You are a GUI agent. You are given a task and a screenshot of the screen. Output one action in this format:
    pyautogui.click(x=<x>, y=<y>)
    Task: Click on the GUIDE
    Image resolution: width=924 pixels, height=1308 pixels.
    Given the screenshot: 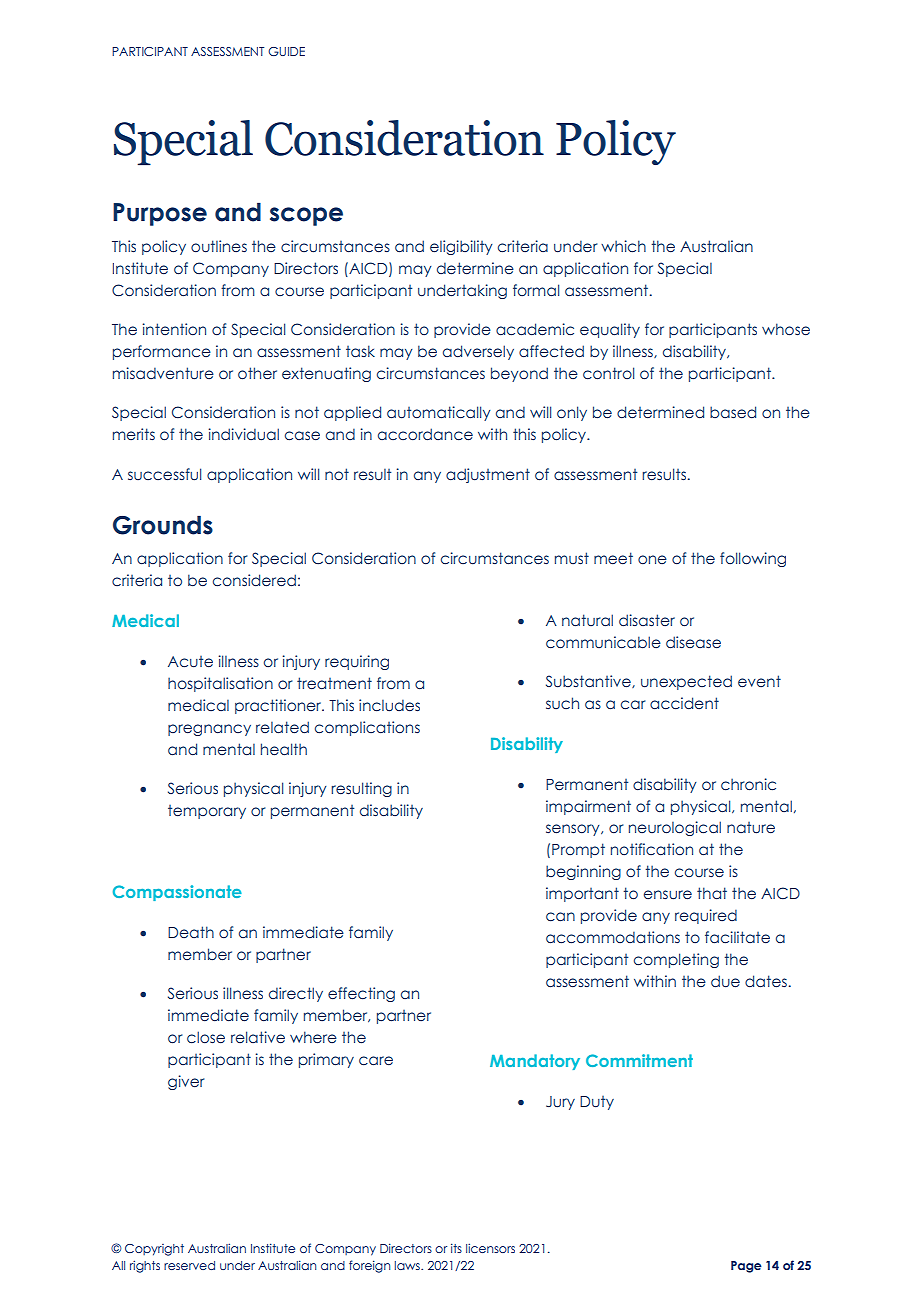 What is the action you would take?
    pyautogui.click(x=286, y=51)
